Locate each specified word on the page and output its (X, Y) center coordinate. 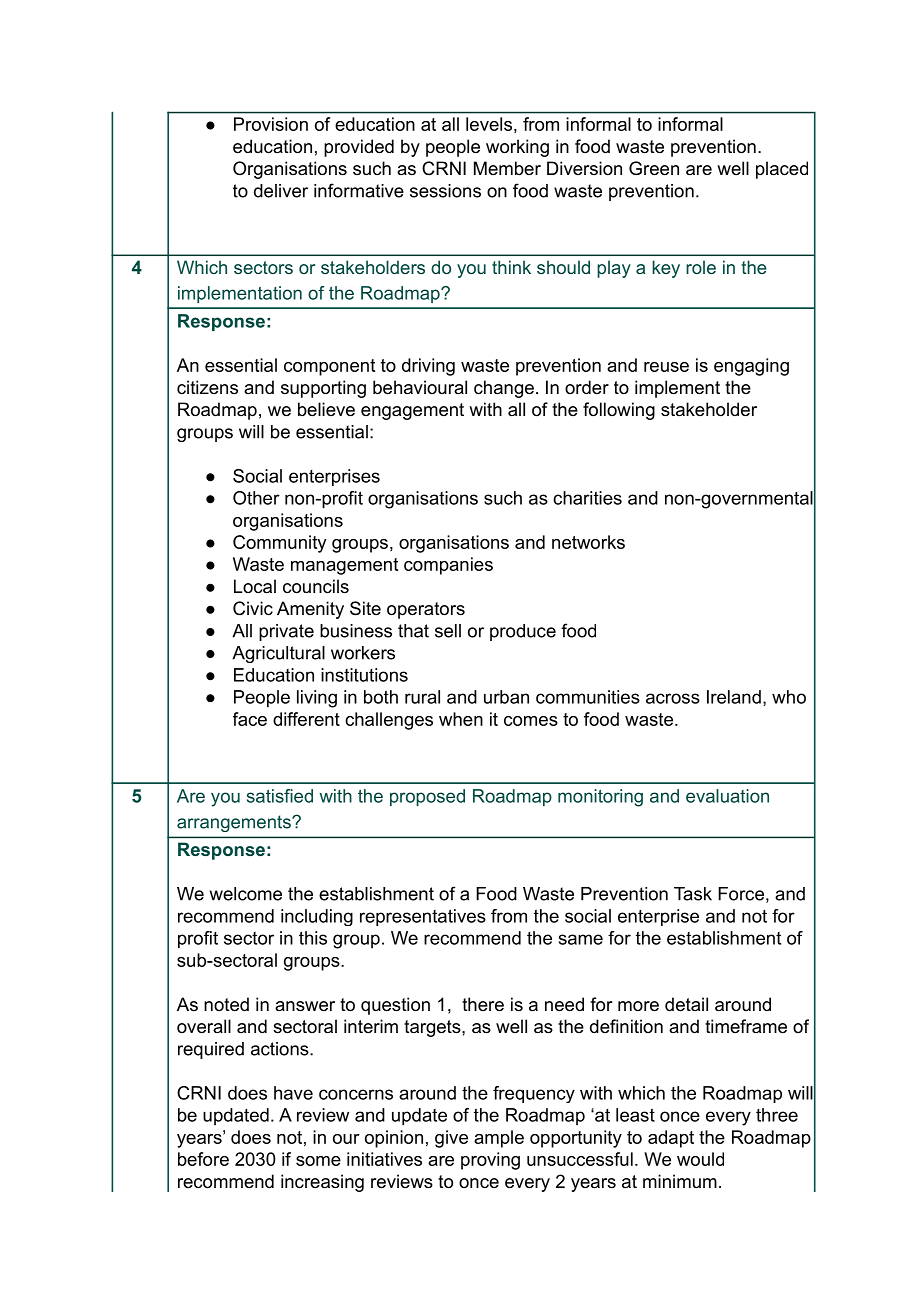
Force (741, 894)
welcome (246, 894)
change (504, 389)
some (318, 1161)
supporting (323, 389)
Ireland (734, 697)
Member (507, 168)
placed (782, 170)
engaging (751, 367)
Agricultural (278, 654)
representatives (423, 917)
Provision (271, 124)
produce (523, 632)
